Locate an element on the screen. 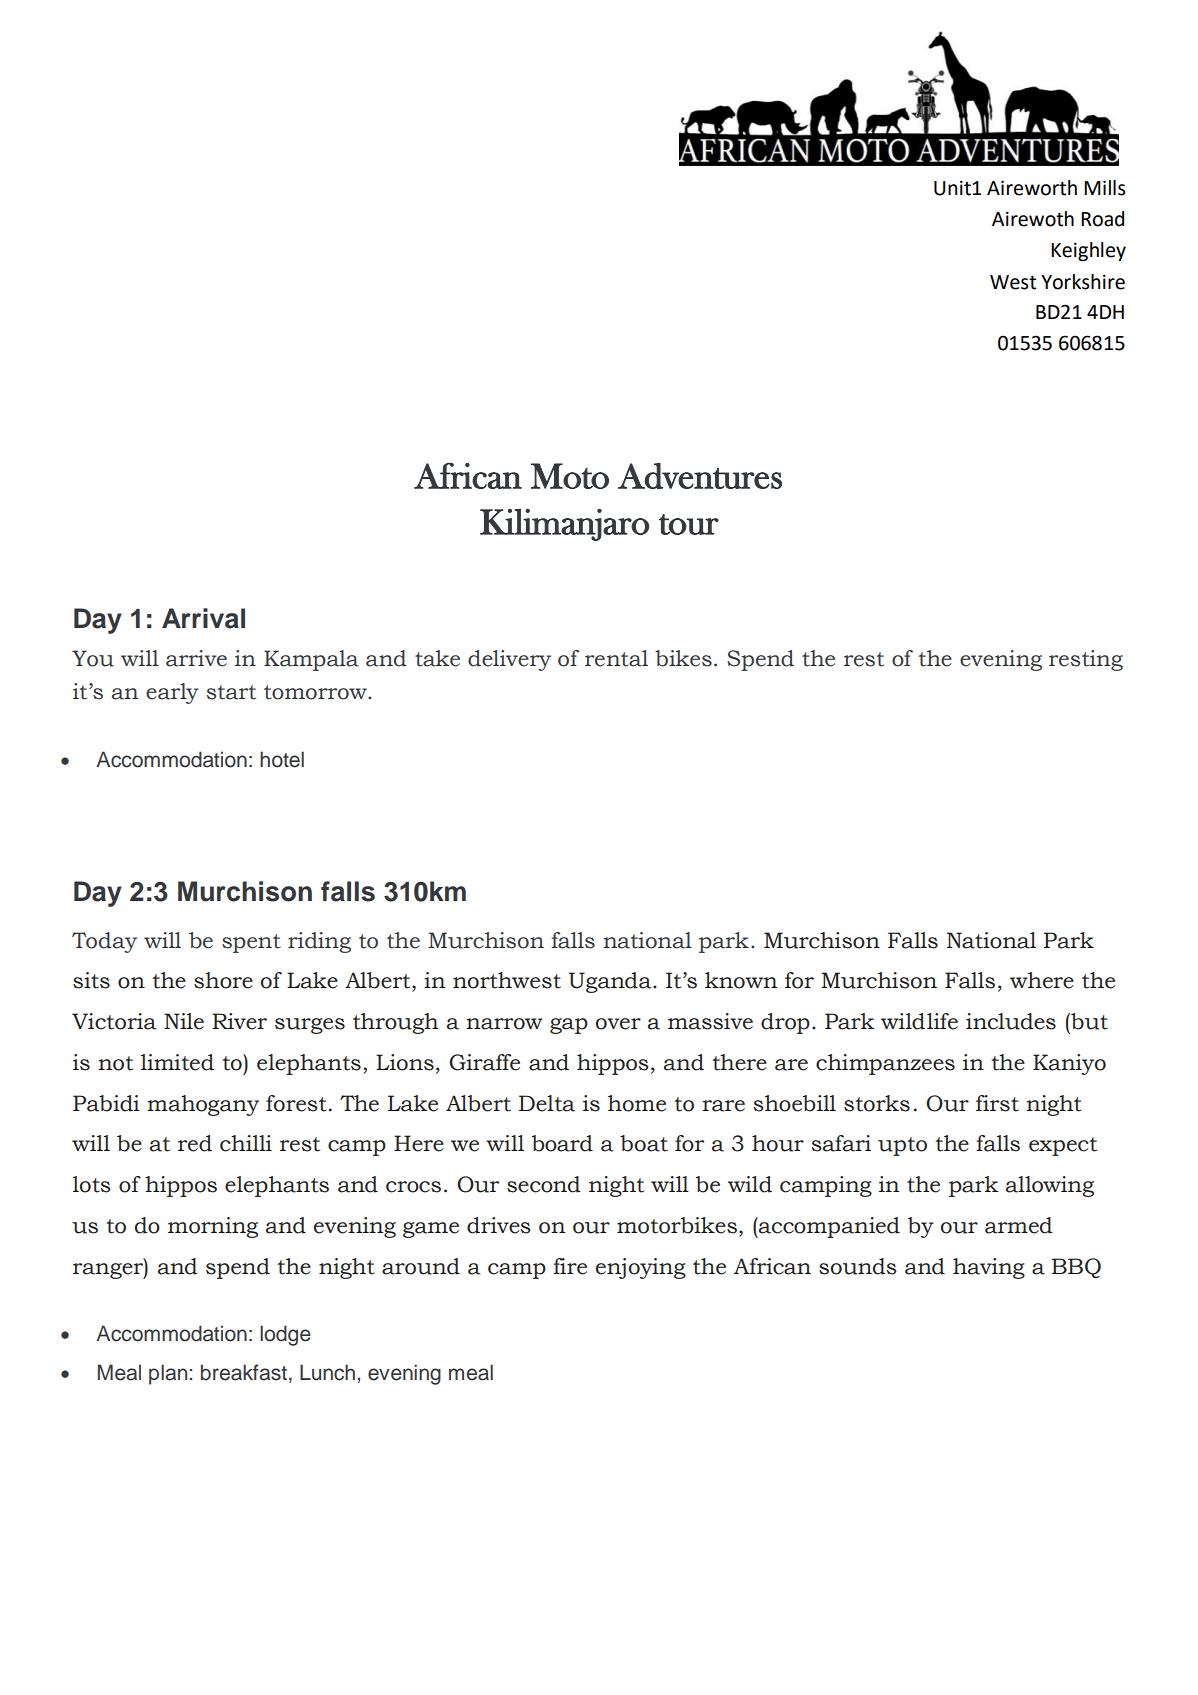 The image size is (1198, 1695). hotel is located at coordinates (282, 759).
